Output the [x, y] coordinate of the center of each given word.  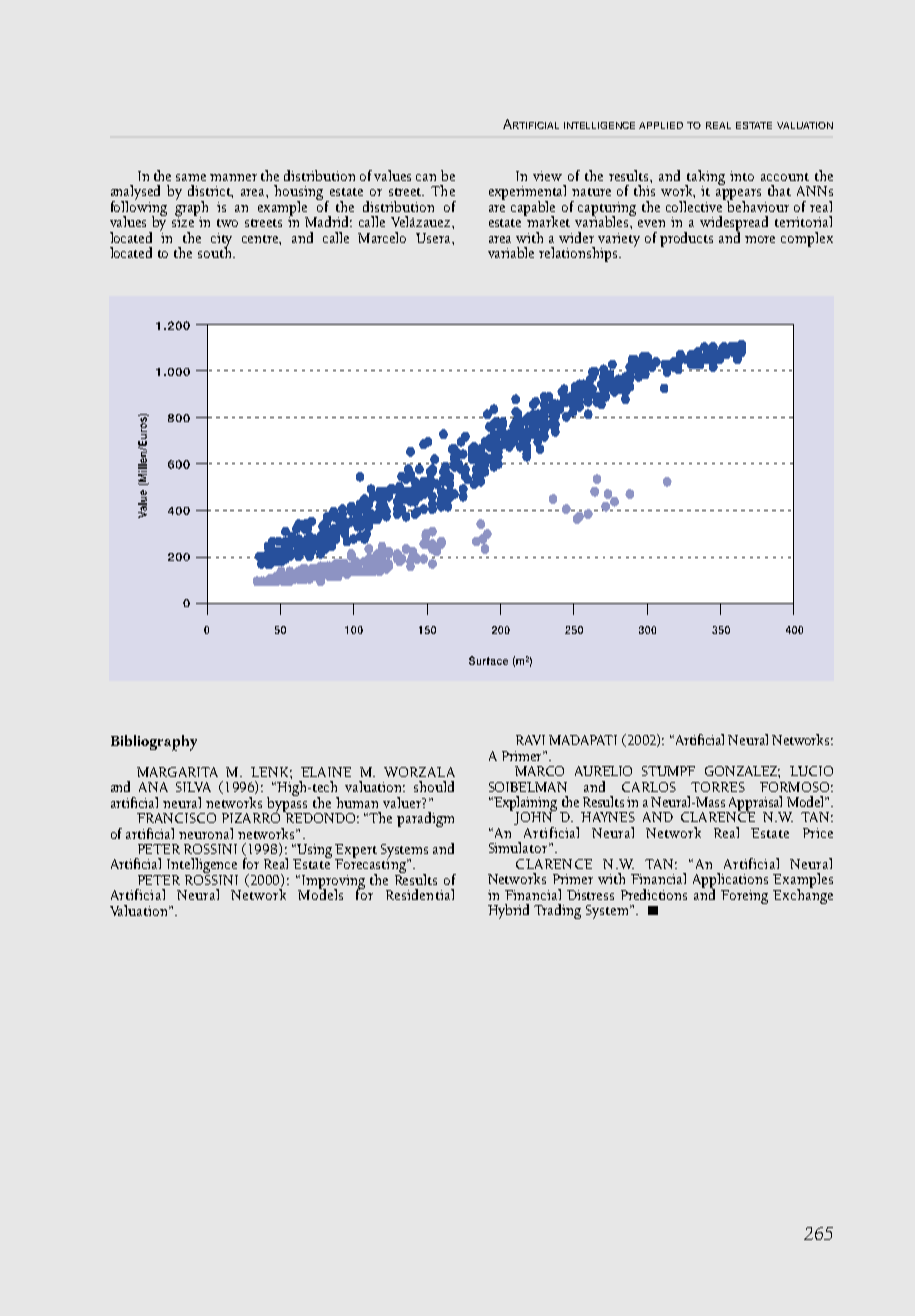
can [426, 177]
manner [233, 177]
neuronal [206, 833]
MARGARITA [177, 772]
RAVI [530, 740]
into [742, 176]
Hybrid [508, 911]
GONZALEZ [742, 772]
